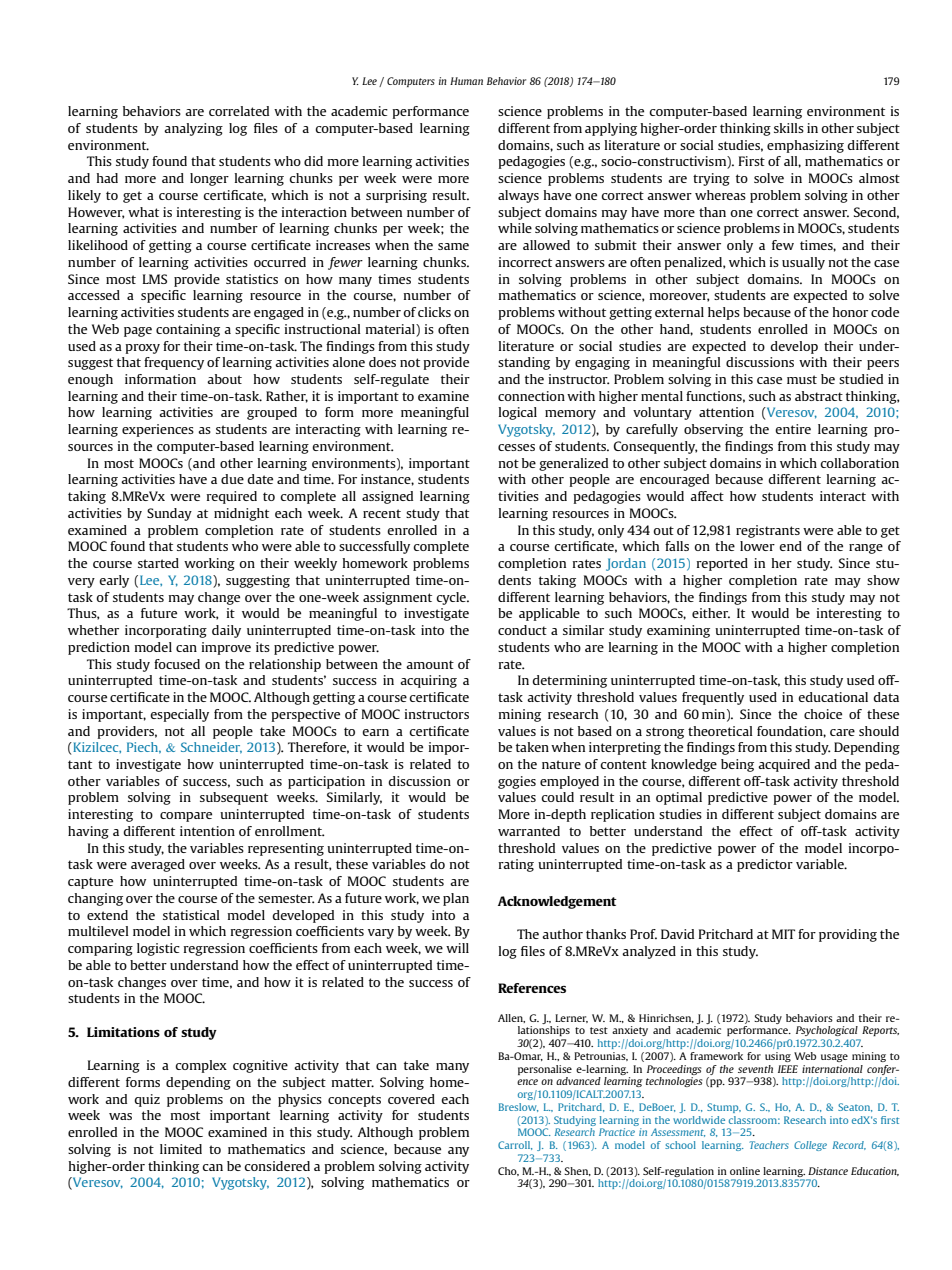  Describe the element at coordinates (466, 81) in the screenshot. I see `Human` at that location.
